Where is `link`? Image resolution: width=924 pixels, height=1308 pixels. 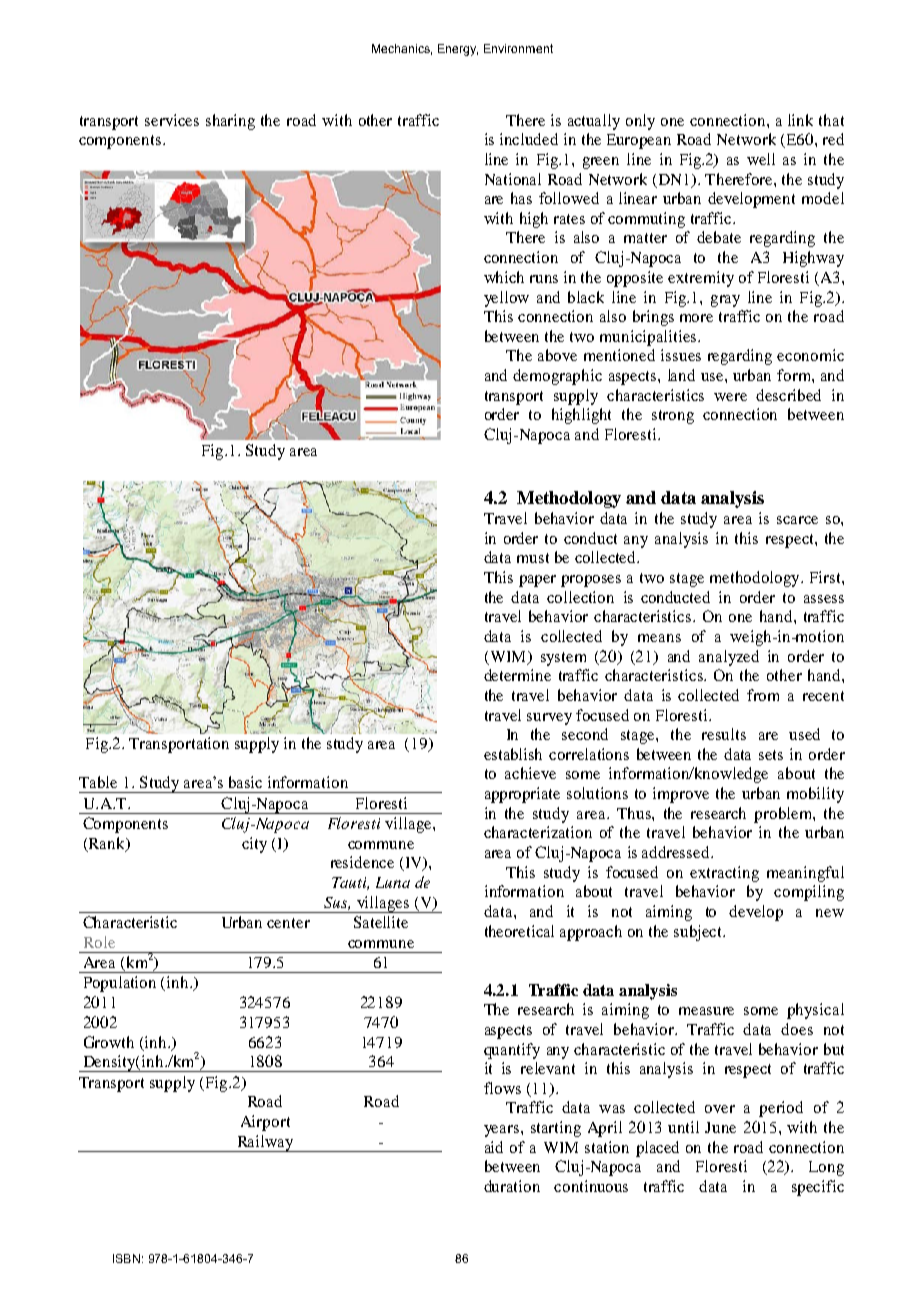 link is located at coordinates (800, 120).
